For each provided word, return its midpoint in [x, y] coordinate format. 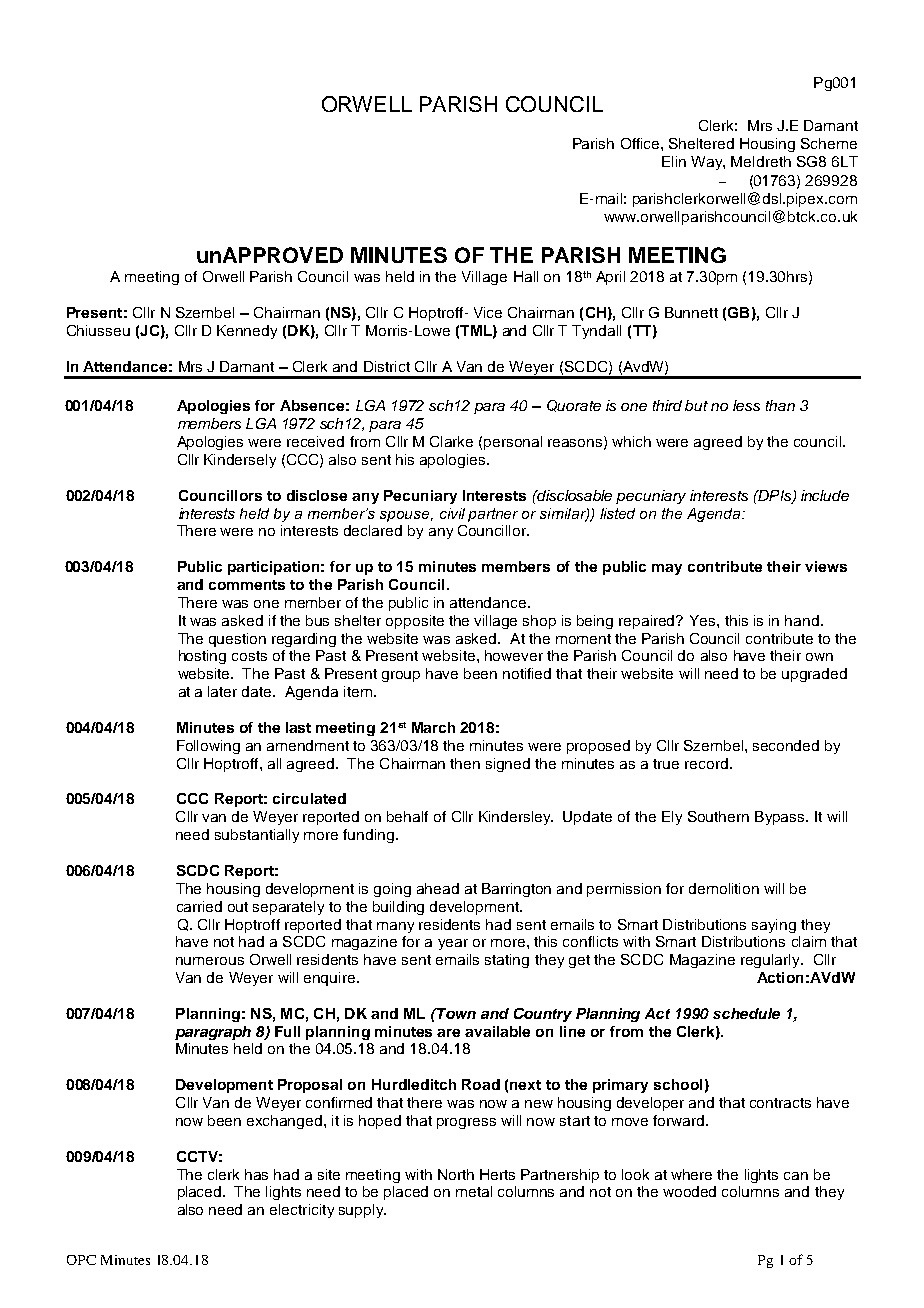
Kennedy [247, 332]
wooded [689, 1191]
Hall [526, 276]
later [222, 691]
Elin [674, 161]
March [433, 727]
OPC [81, 1260]
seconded [786, 745]
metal [474, 1191]
